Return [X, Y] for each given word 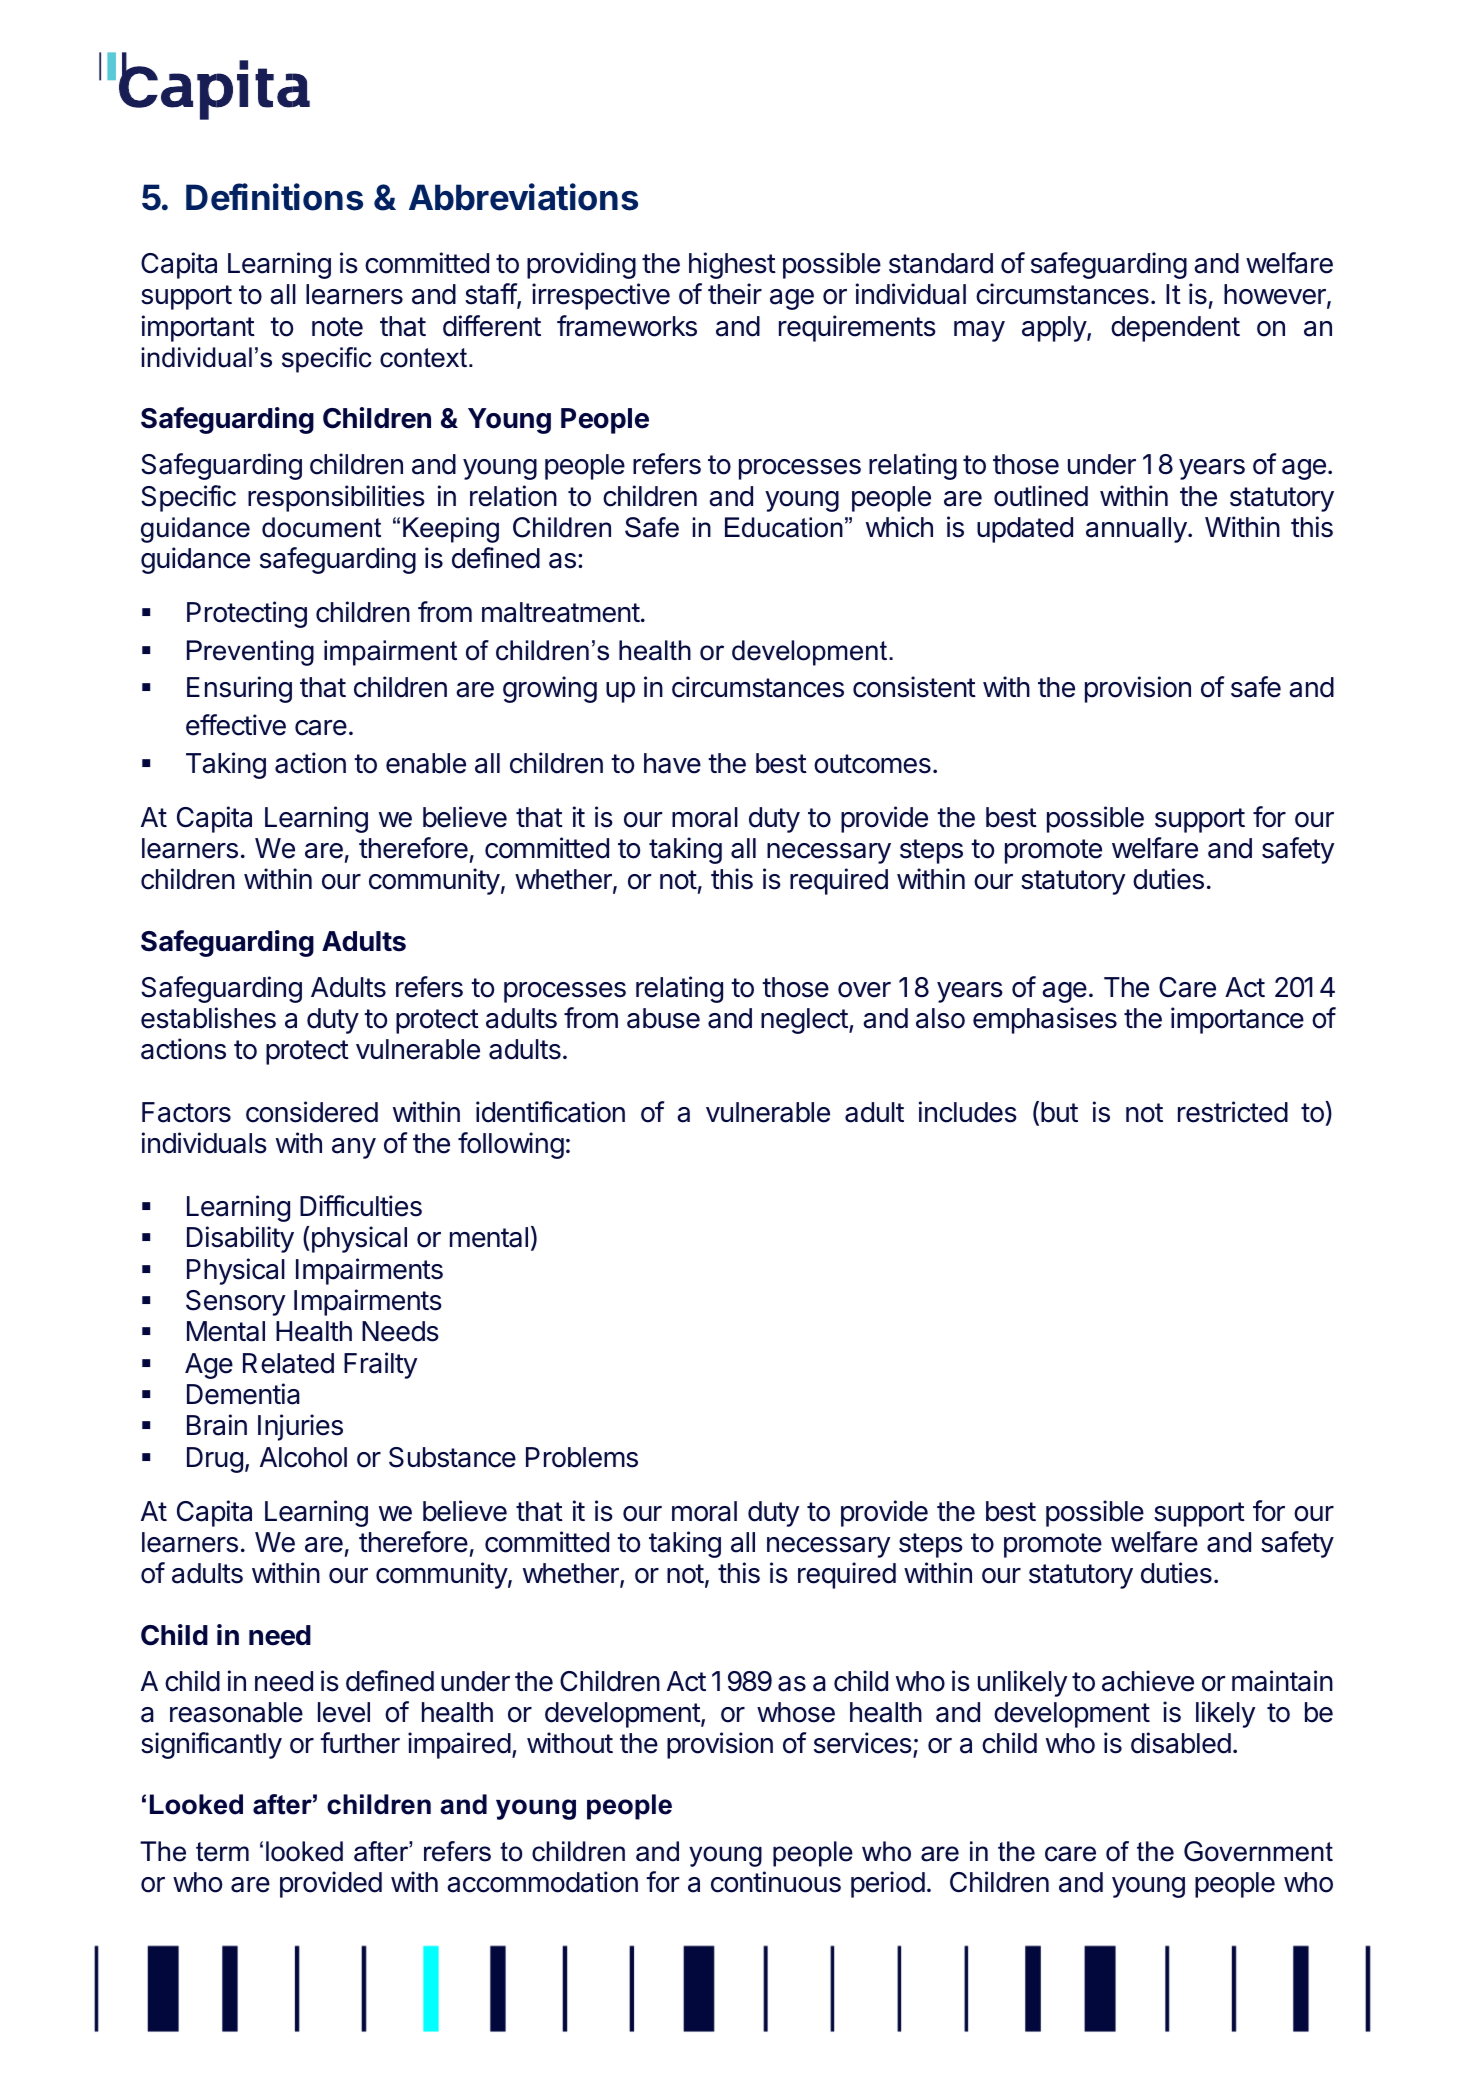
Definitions [274, 197]
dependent [1175, 329]
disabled [1181, 1743]
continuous [776, 1882]
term [222, 1852]
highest [732, 265]
